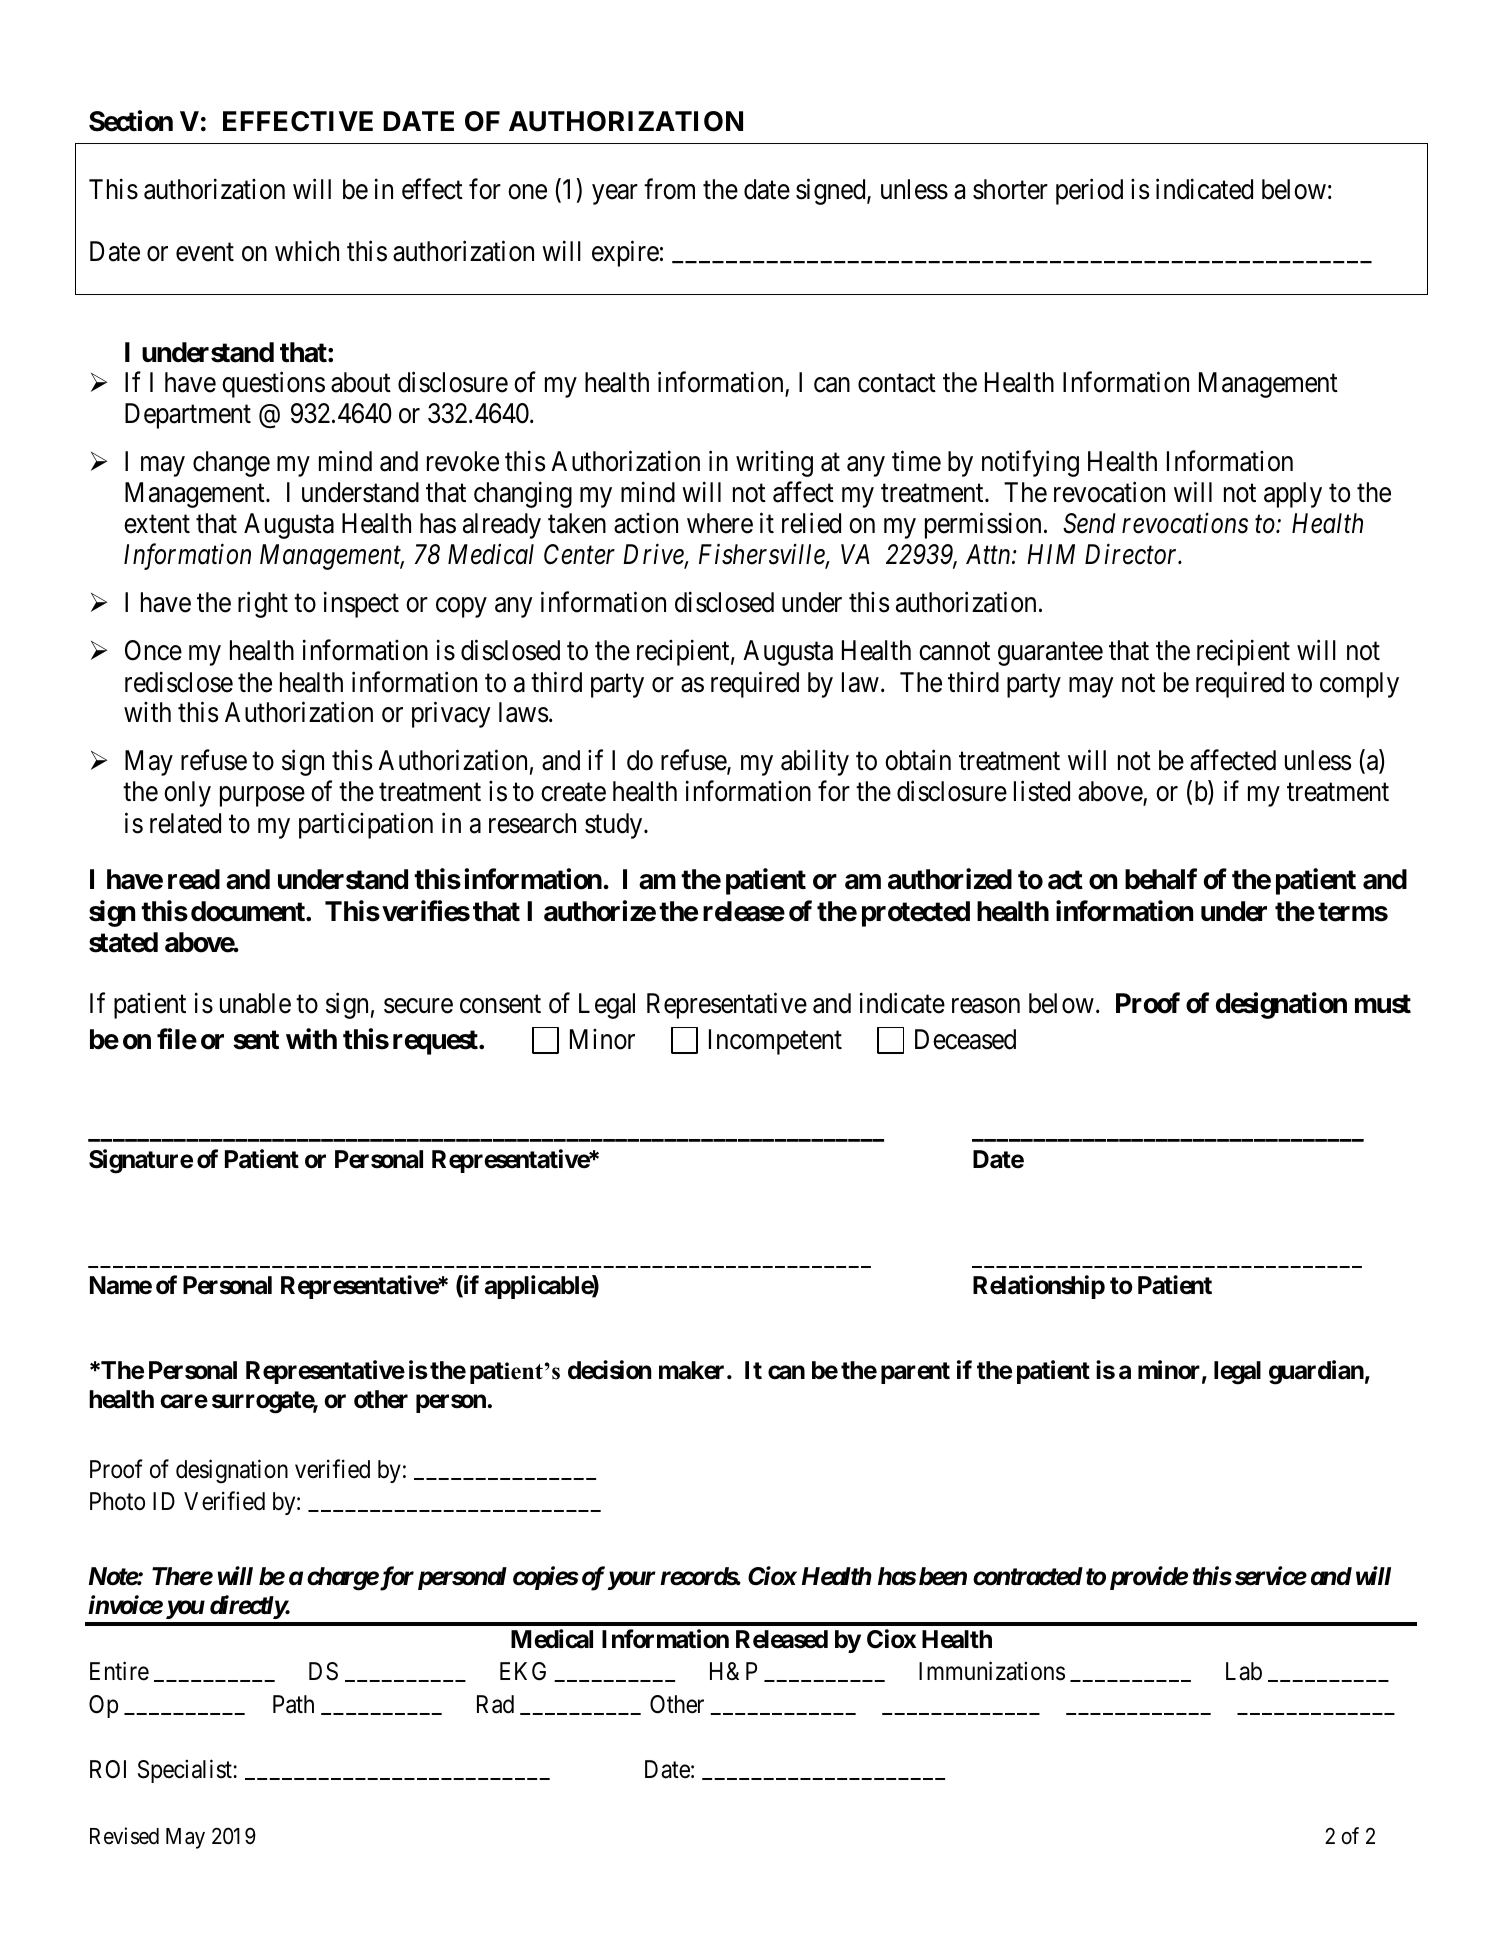  I want to click on from, so click(669, 189).
